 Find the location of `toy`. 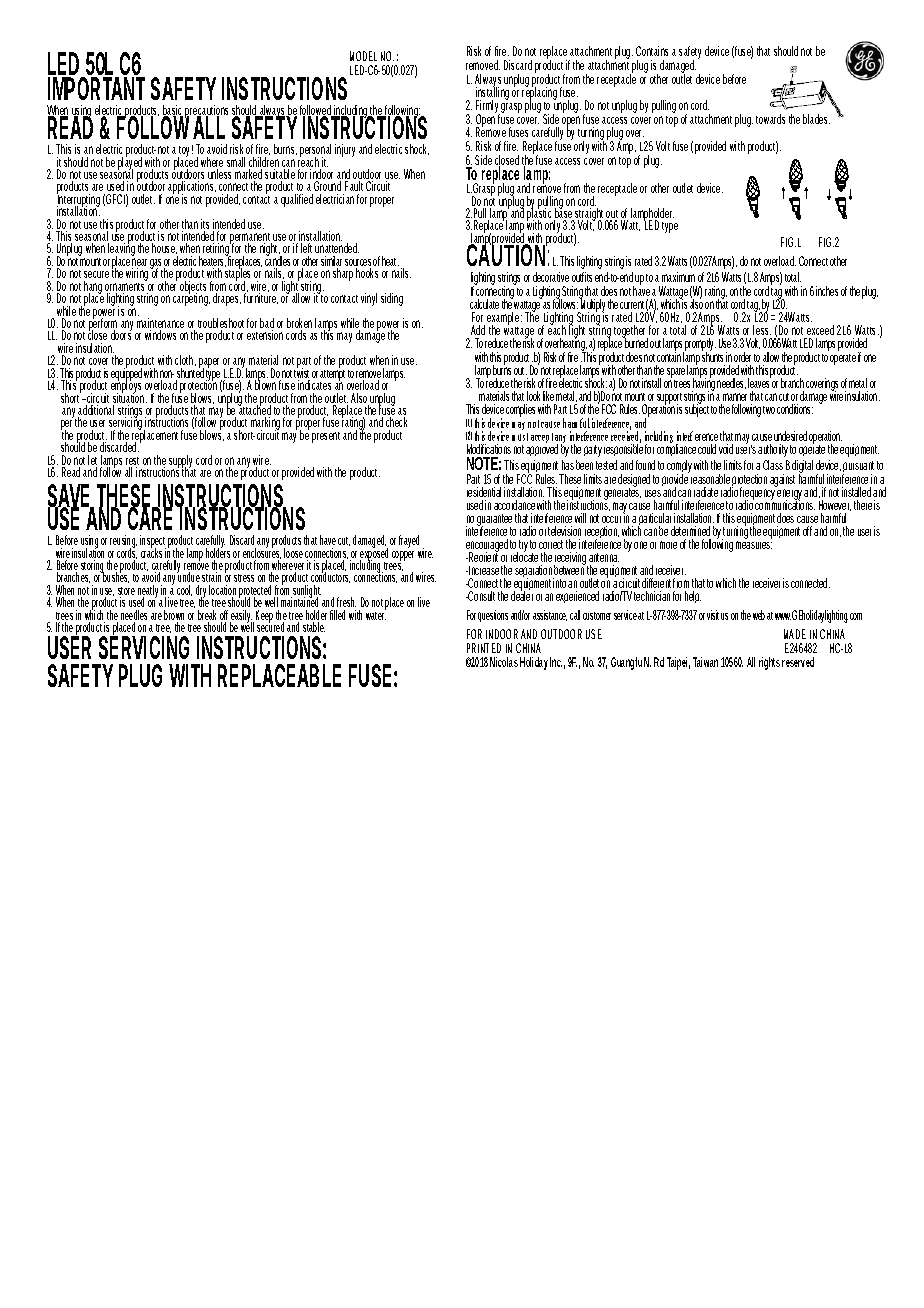

toy is located at coordinates (183, 153).
